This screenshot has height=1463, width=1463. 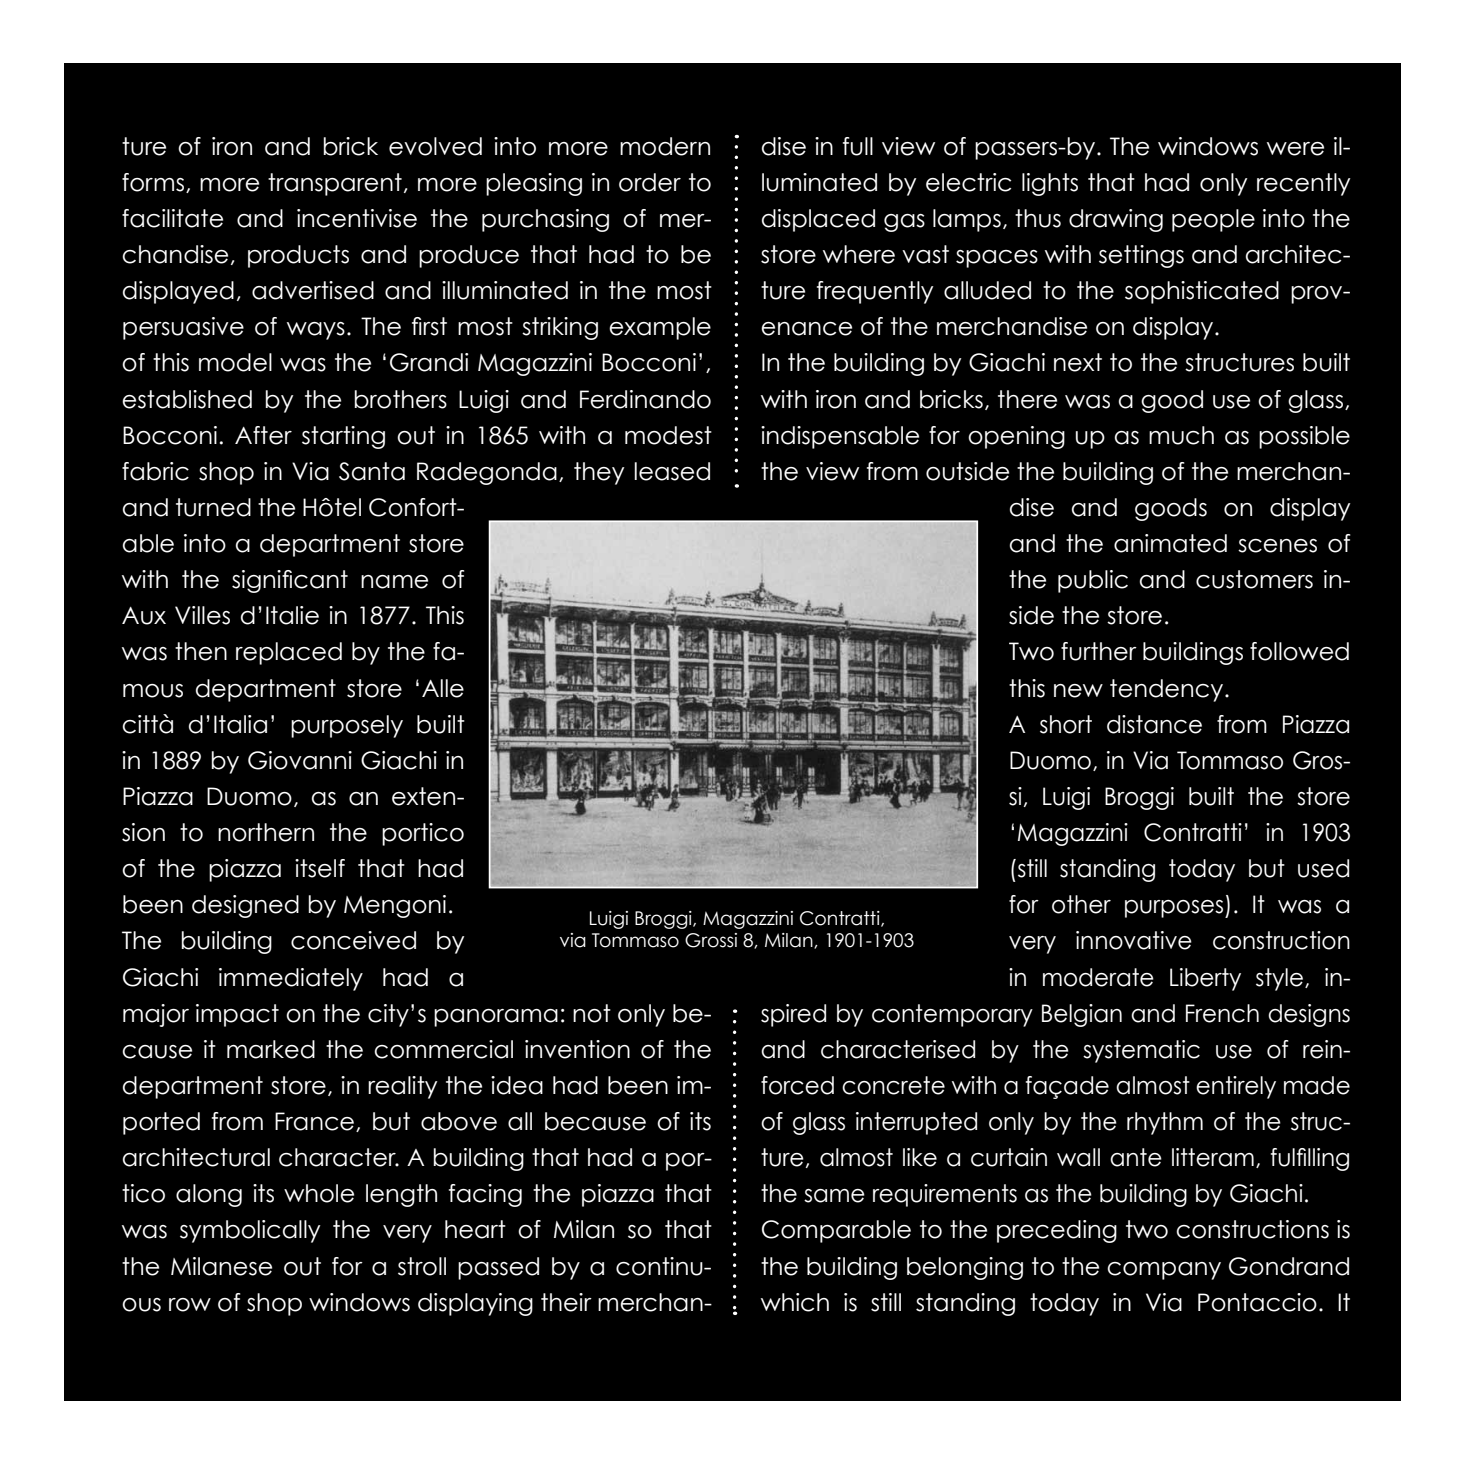 I want to click on symbolically, so click(x=250, y=1231).
